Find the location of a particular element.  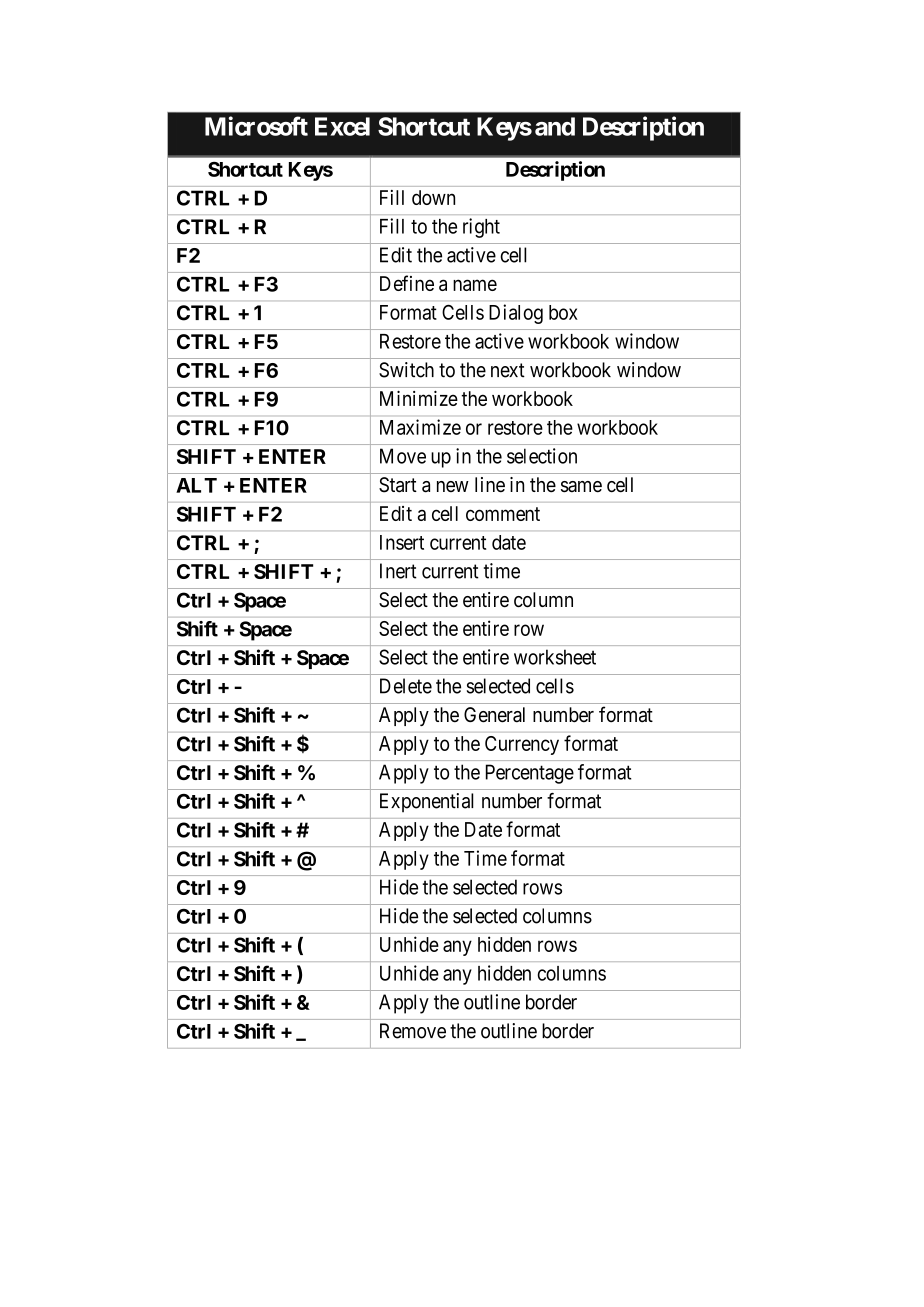

and is located at coordinates (555, 126).
